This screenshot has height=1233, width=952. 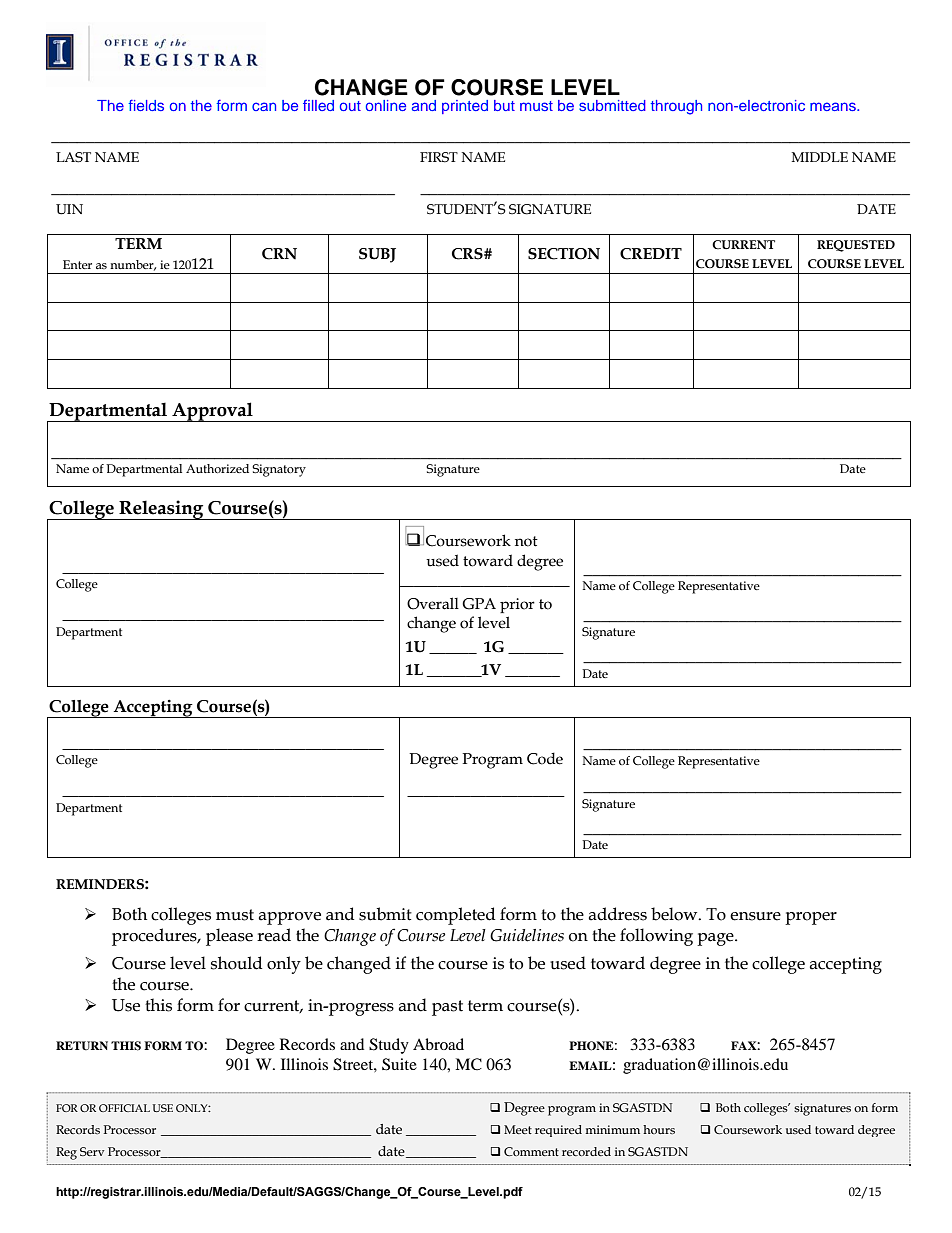 I want to click on LAST, so click(x=73, y=157).
